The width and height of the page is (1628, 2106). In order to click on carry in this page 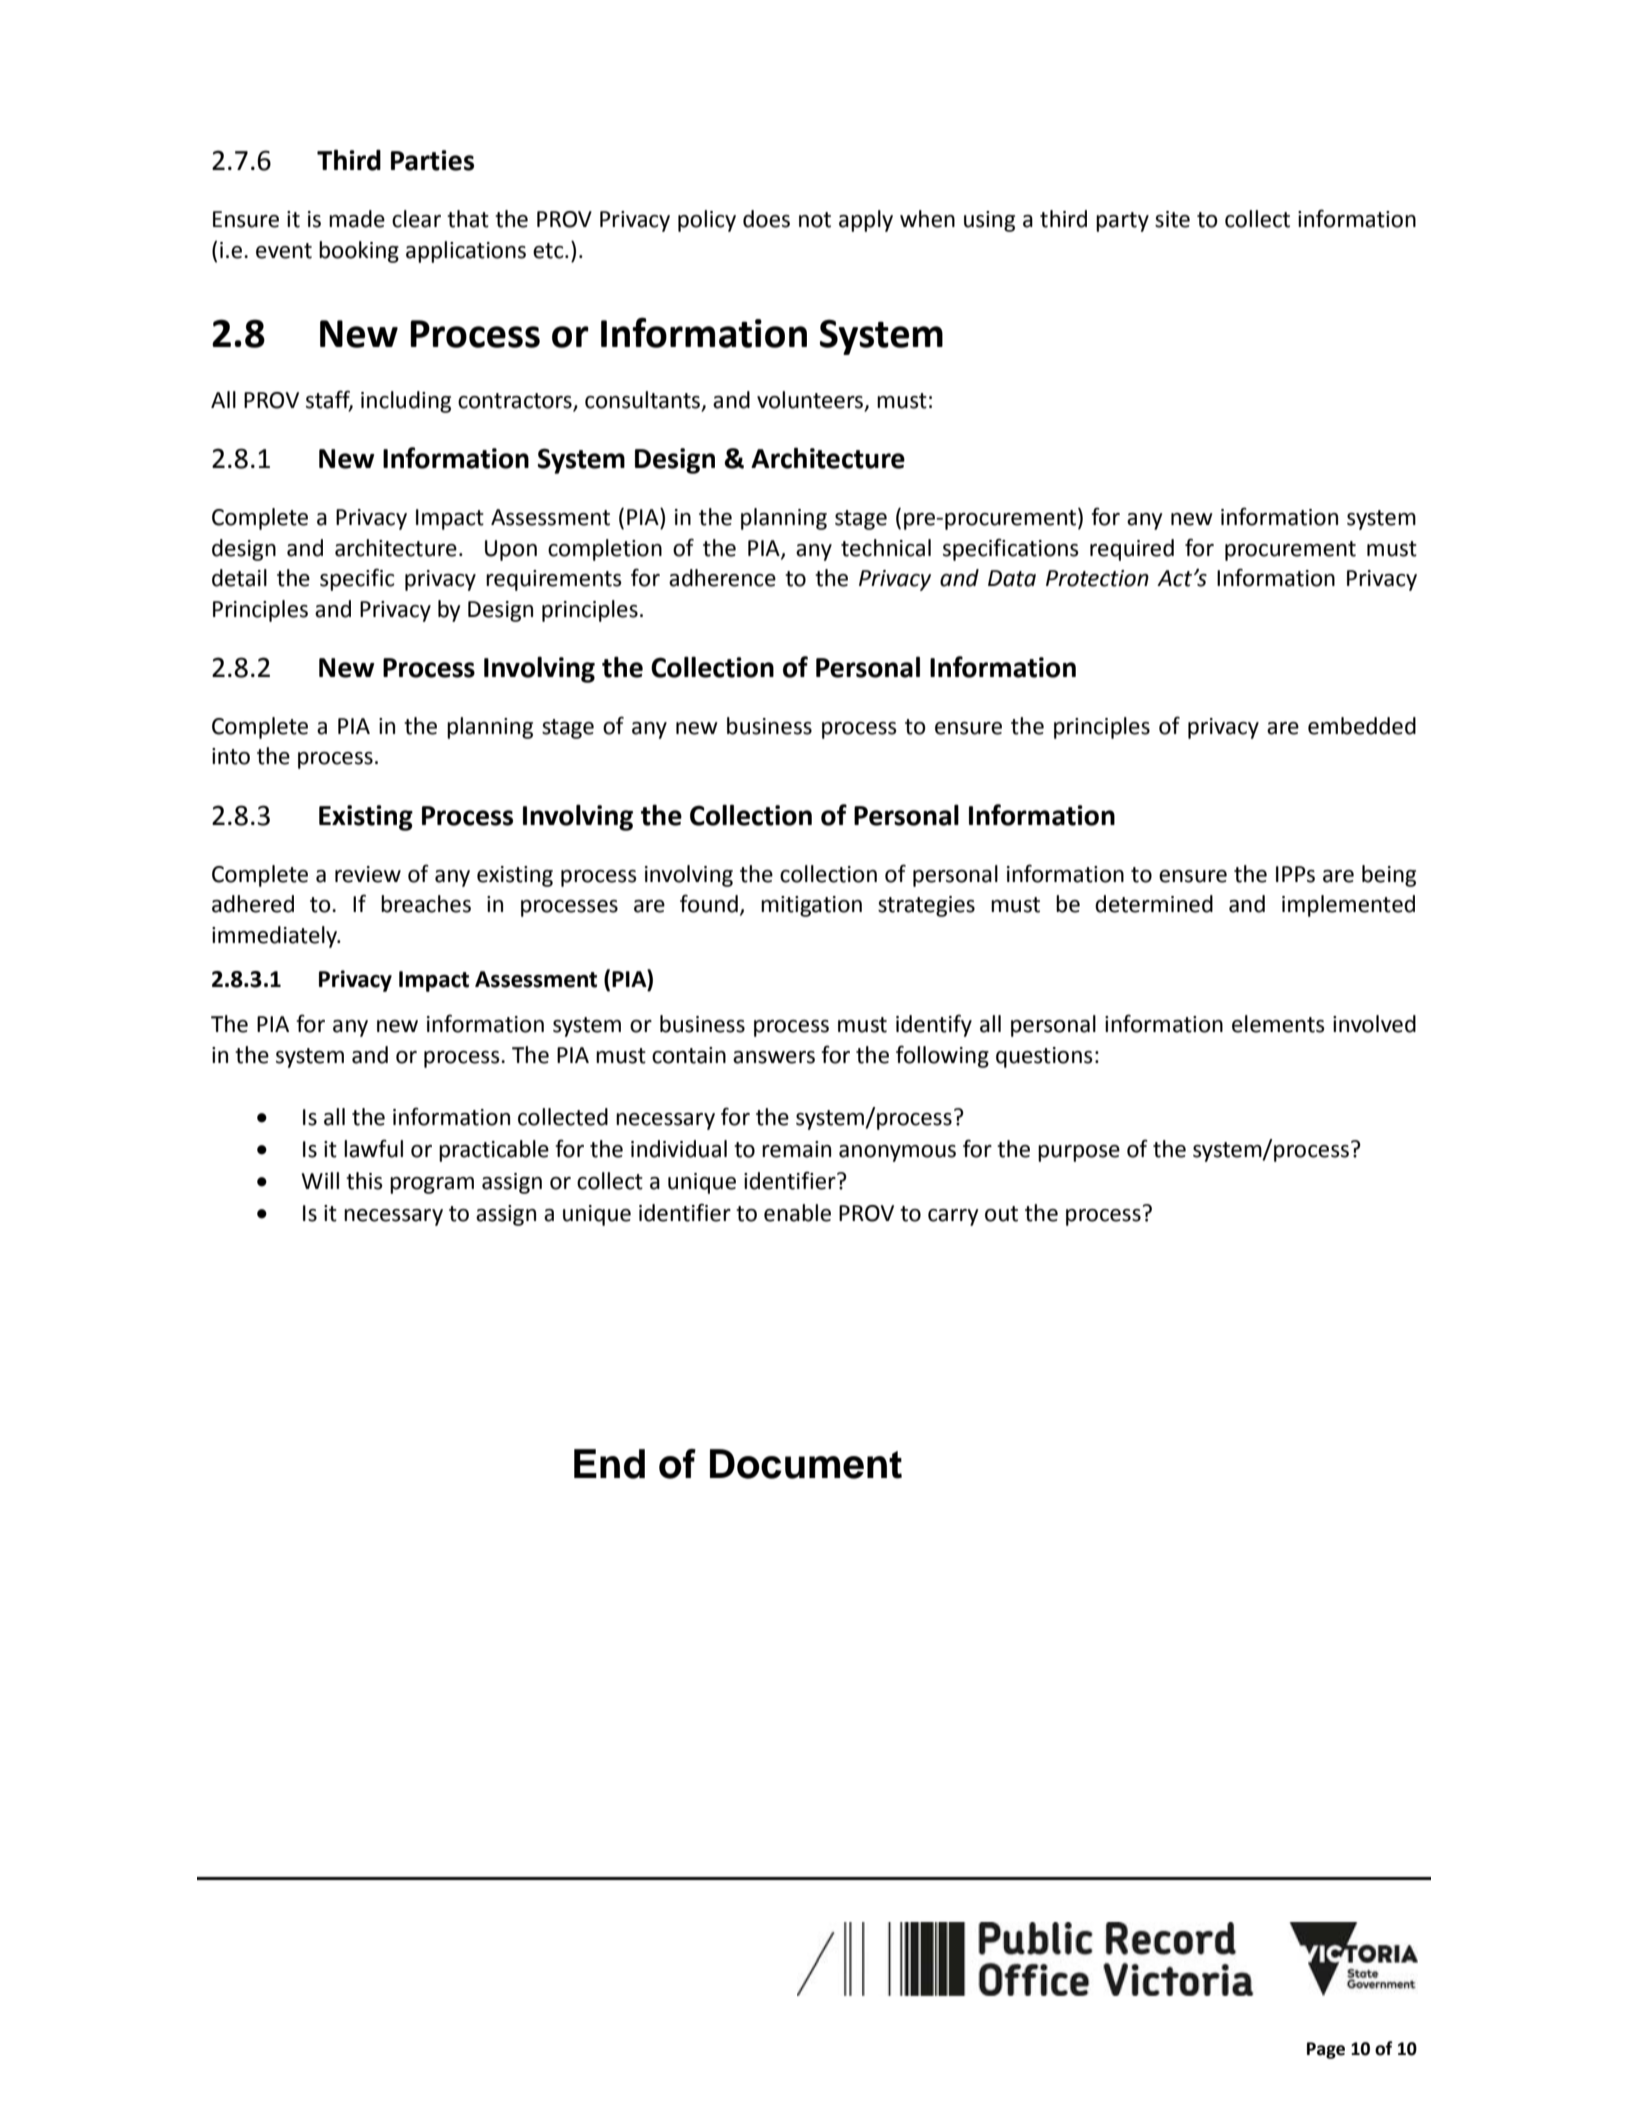, I will do `click(953, 1217)`.
